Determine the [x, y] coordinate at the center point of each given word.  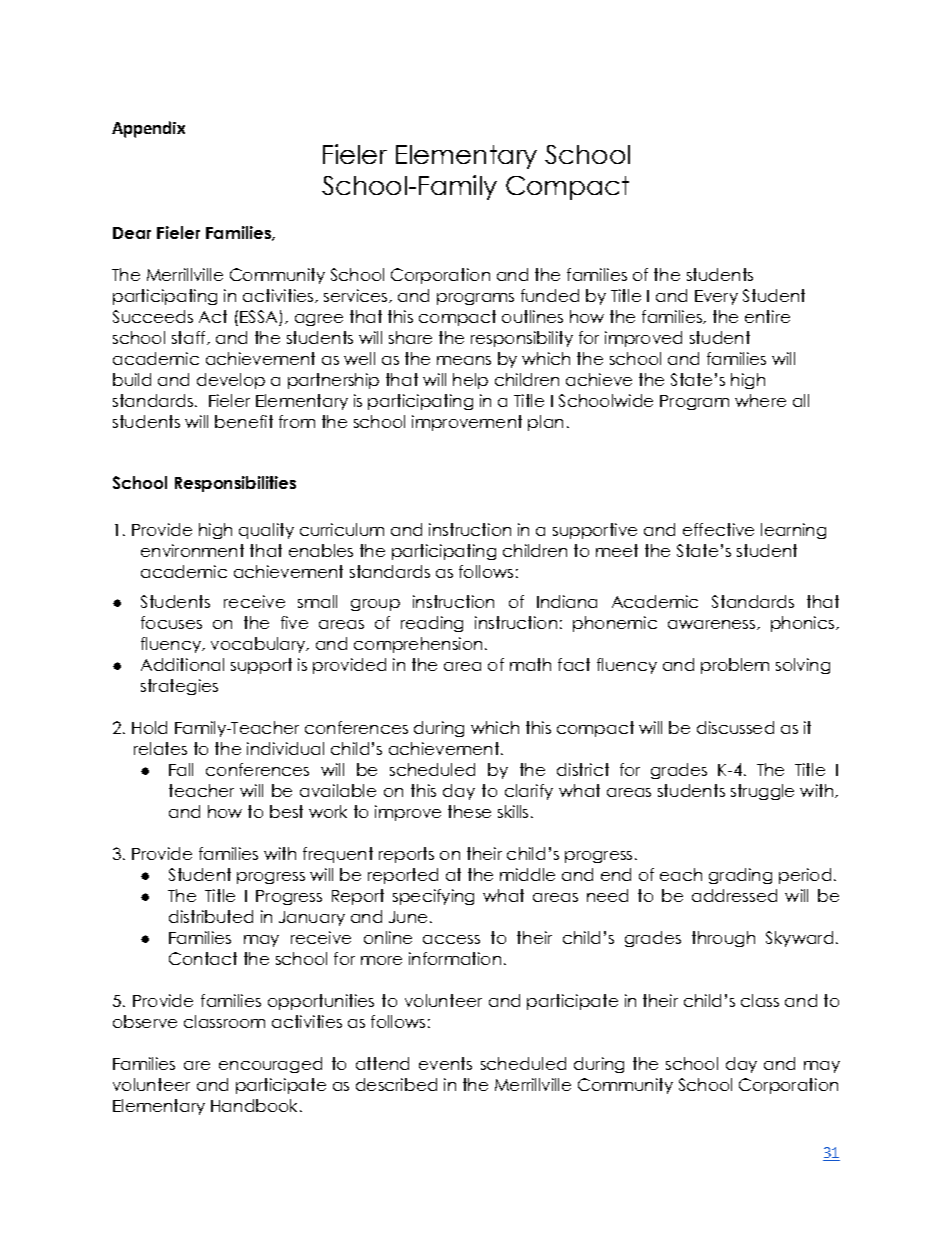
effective [718, 529]
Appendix [148, 129]
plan [545, 423]
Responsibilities [235, 484]
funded [550, 295]
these [469, 811]
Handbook [256, 1105]
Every [716, 297]
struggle [762, 792]
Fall [181, 769]
